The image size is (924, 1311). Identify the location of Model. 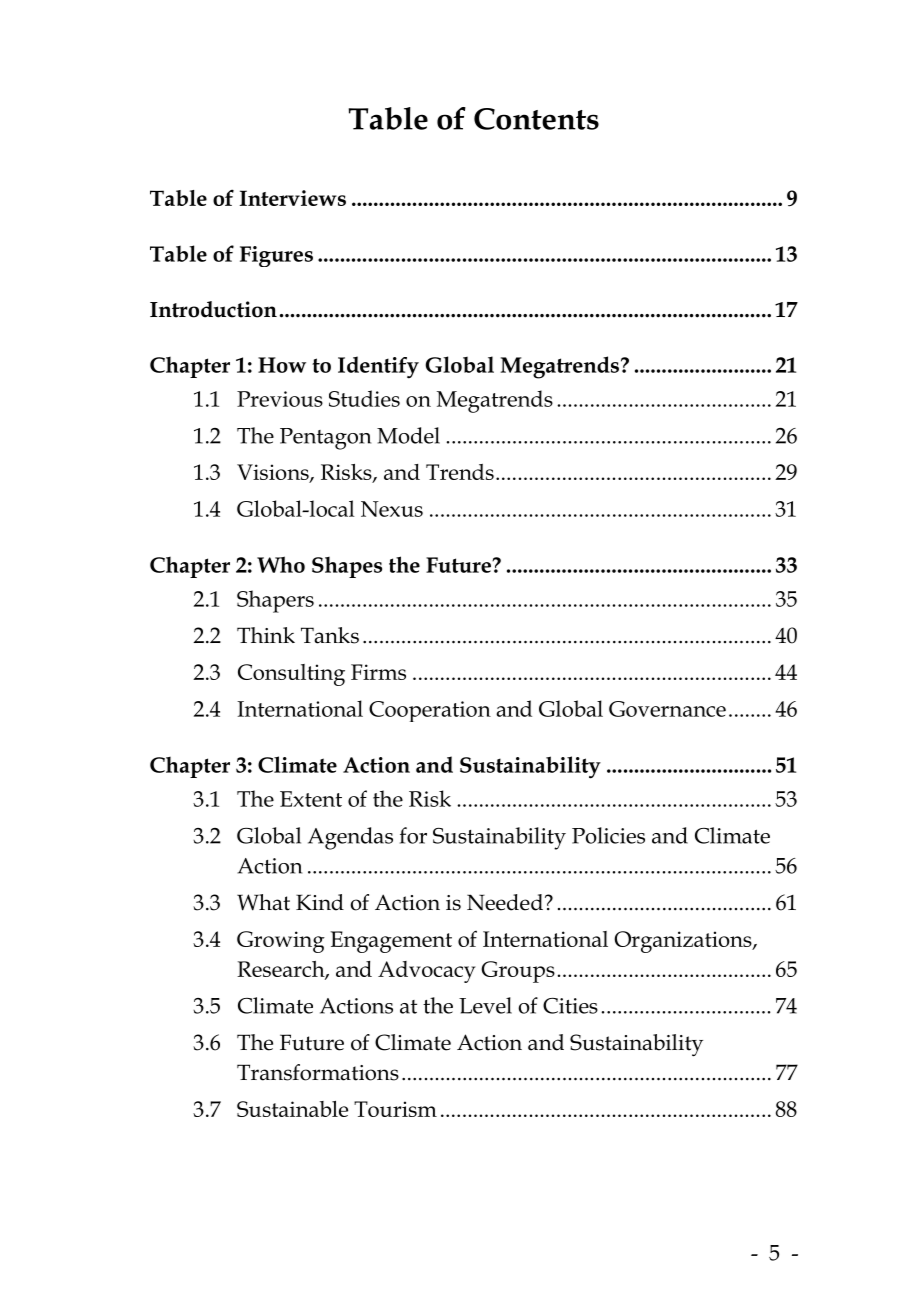
(408, 435).
